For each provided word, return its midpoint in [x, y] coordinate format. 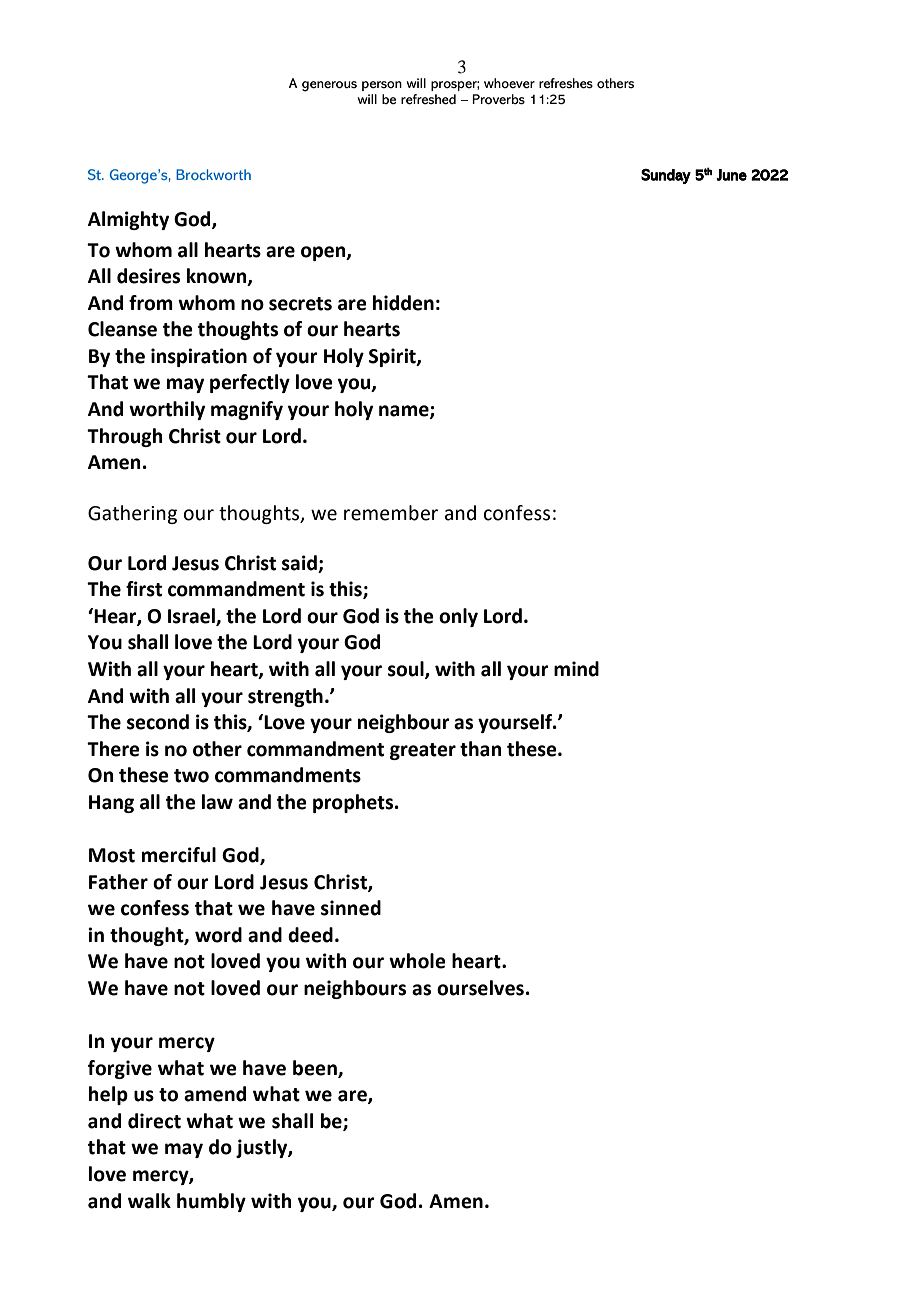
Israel [192, 617]
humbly [211, 1202]
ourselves [480, 988]
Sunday [666, 176]
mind [576, 669]
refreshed [428, 99]
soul [407, 670]
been [316, 1068]
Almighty [128, 220]
